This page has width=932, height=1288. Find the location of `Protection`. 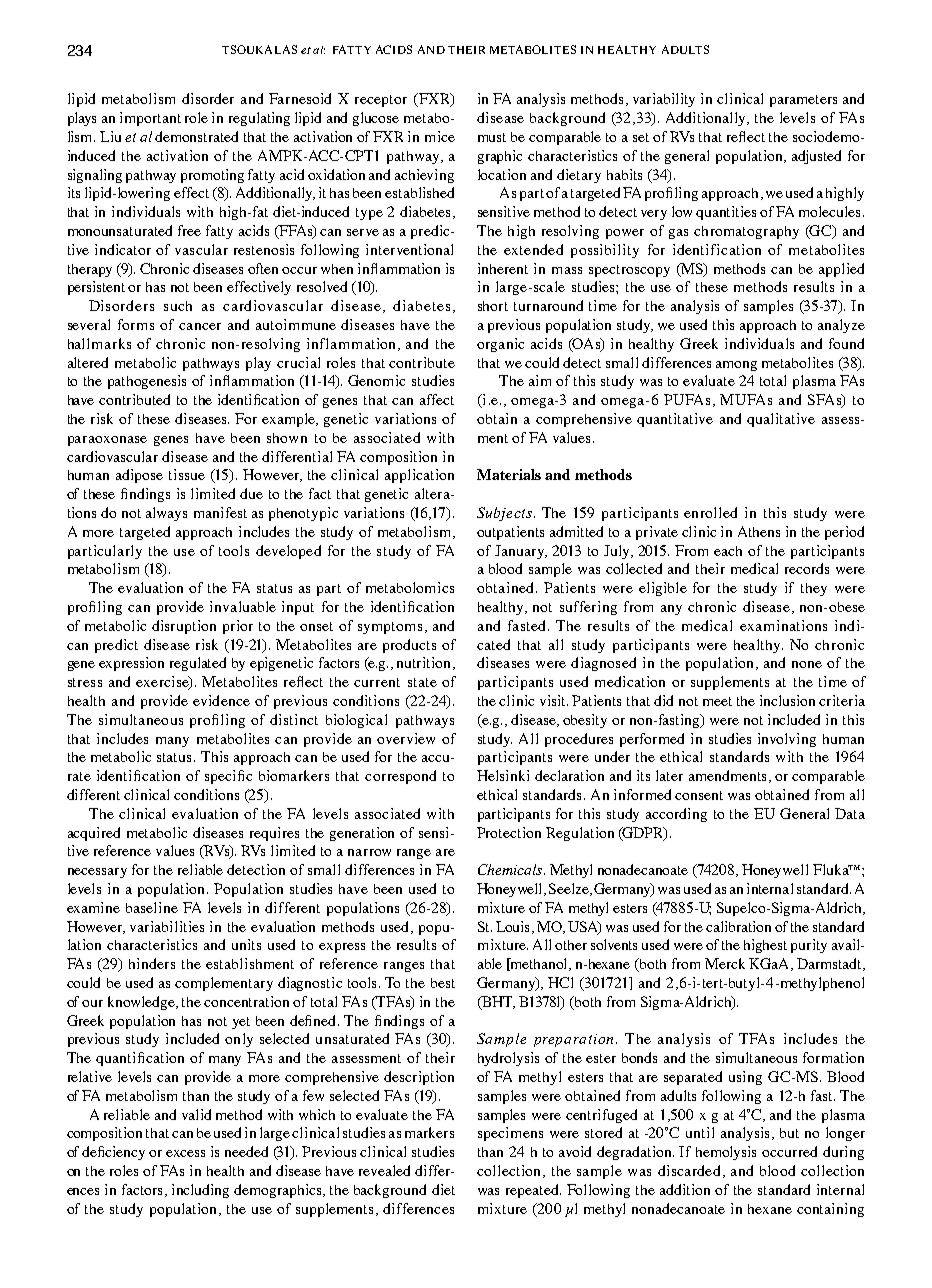

Protection is located at coordinates (509, 832).
